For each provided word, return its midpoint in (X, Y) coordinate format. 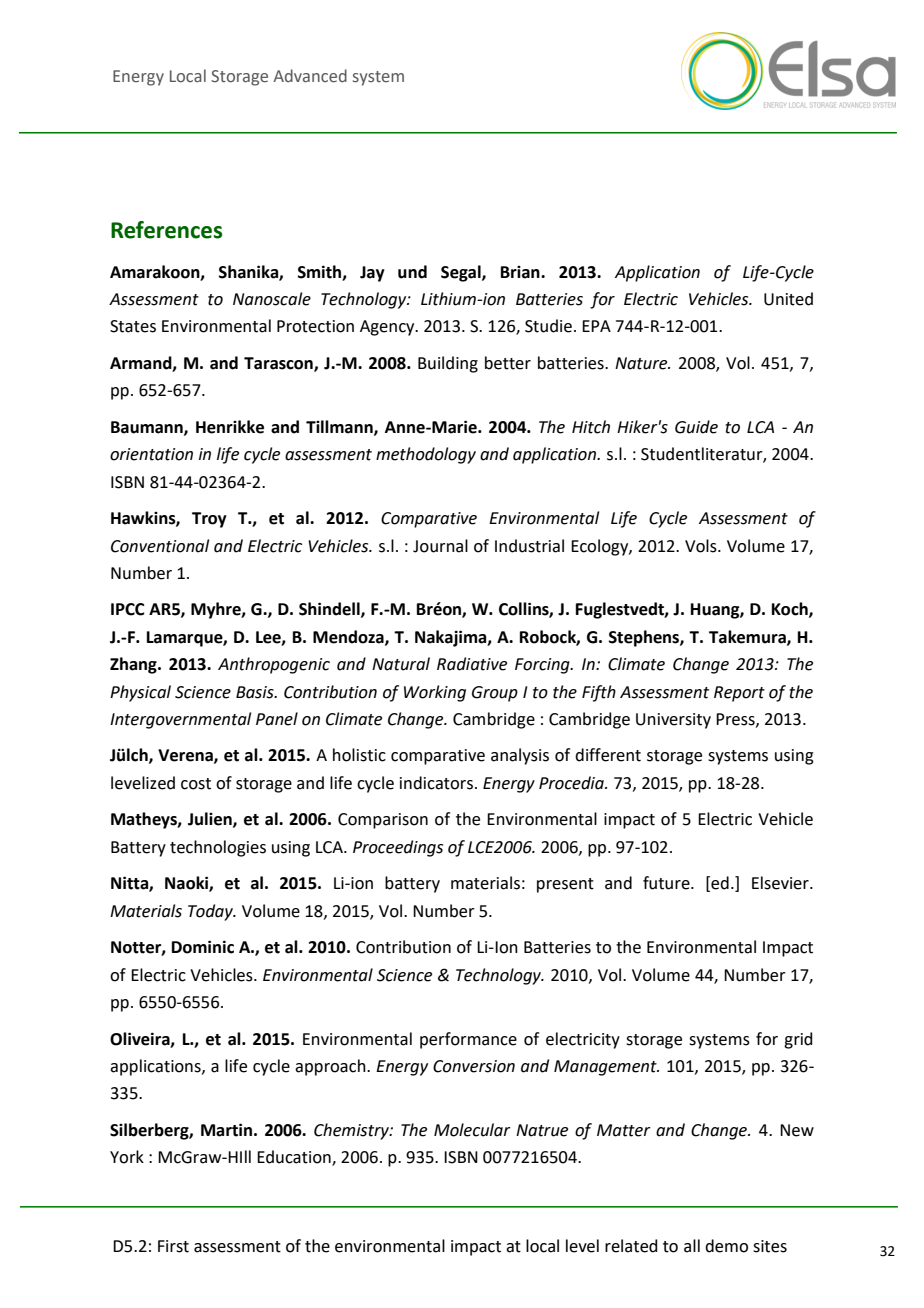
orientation (151, 454)
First (173, 1246)
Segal (462, 273)
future (667, 883)
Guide (696, 427)
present (565, 885)
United (788, 299)
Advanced (310, 76)
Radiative (472, 664)
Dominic (203, 947)
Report (739, 694)
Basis (256, 692)
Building (448, 364)
